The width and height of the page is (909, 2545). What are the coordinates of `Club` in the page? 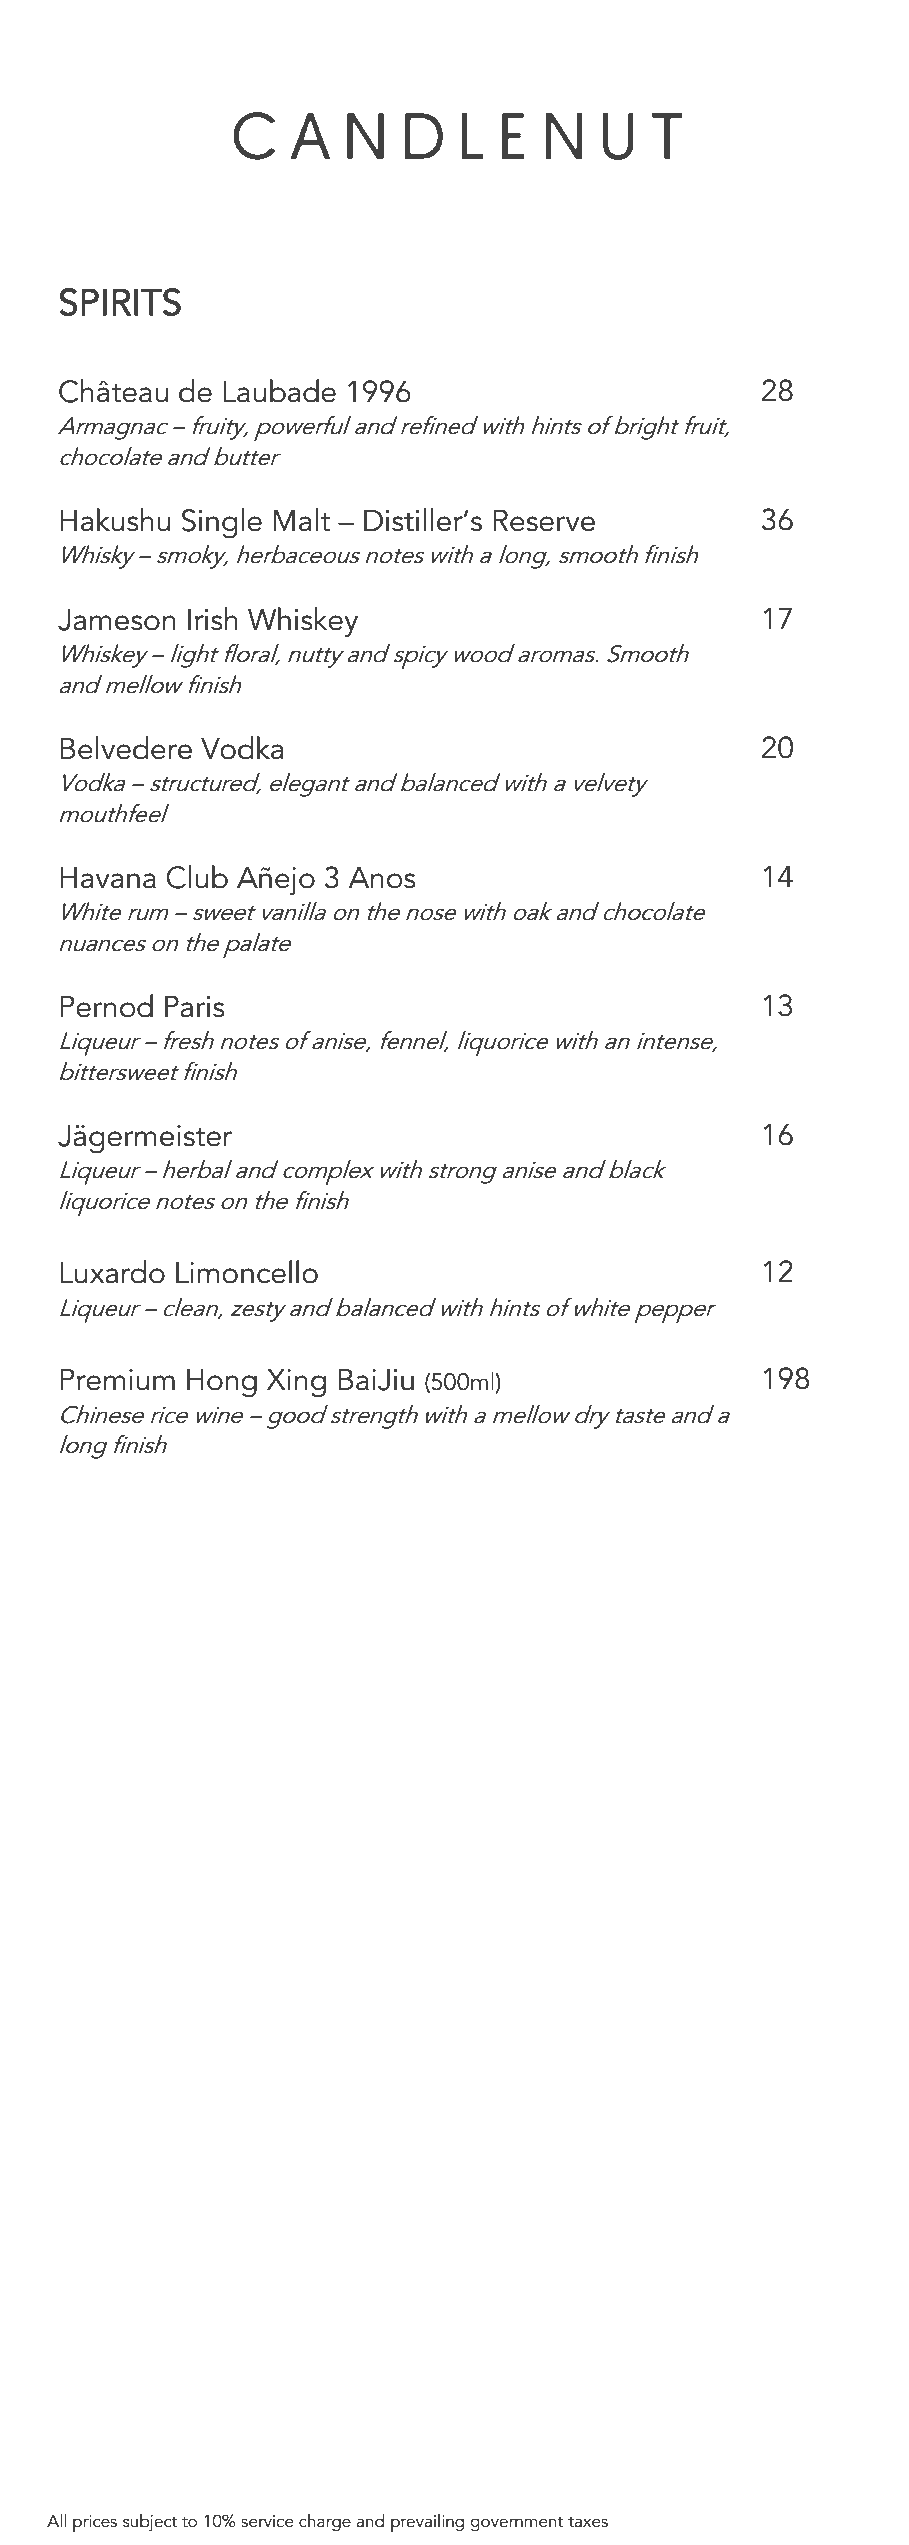 It's located at (197, 877).
